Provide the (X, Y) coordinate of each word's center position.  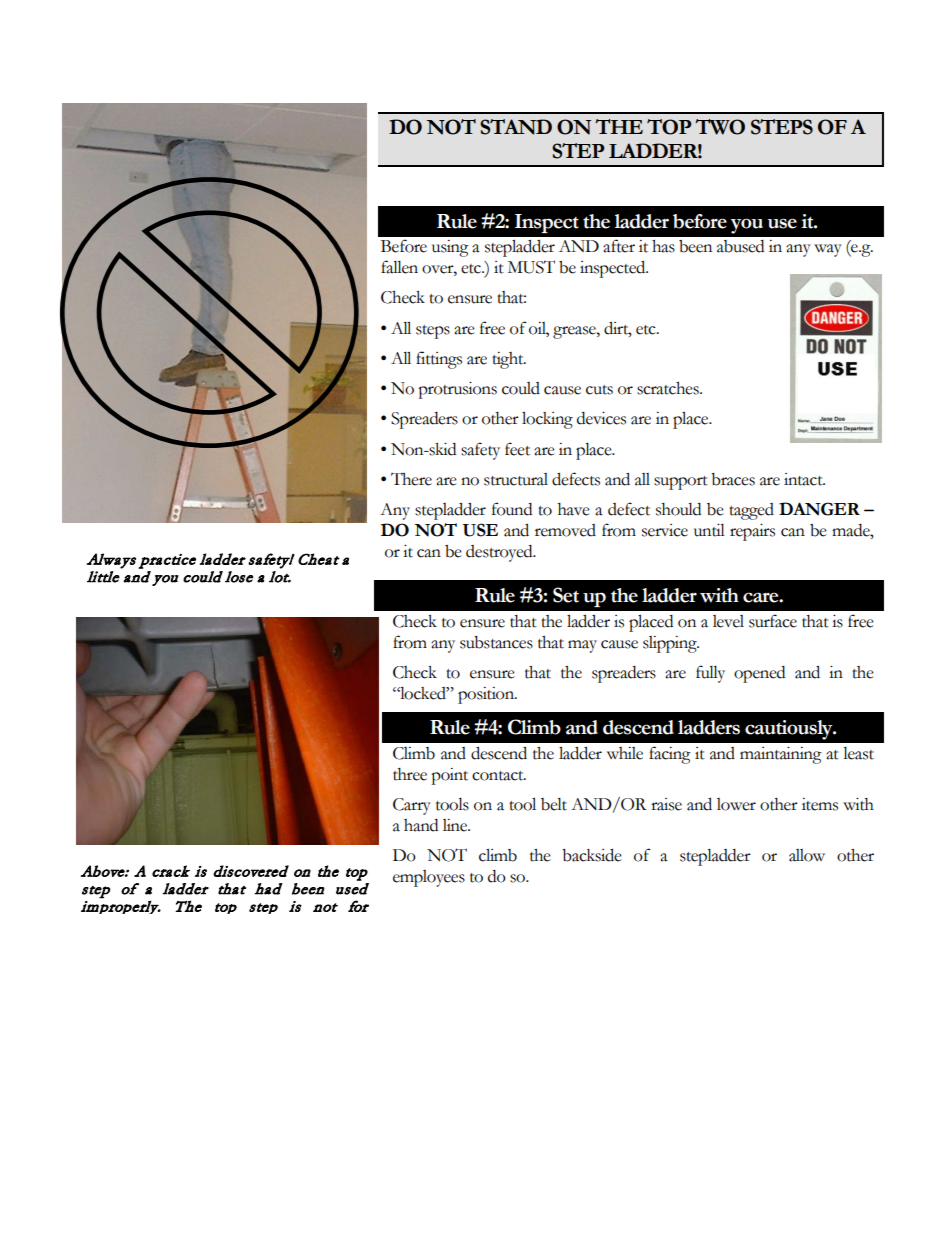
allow (807, 855)
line (456, 825)
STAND (516, 127)
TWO (720, 127)
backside (592, 855)
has (663, 246)
